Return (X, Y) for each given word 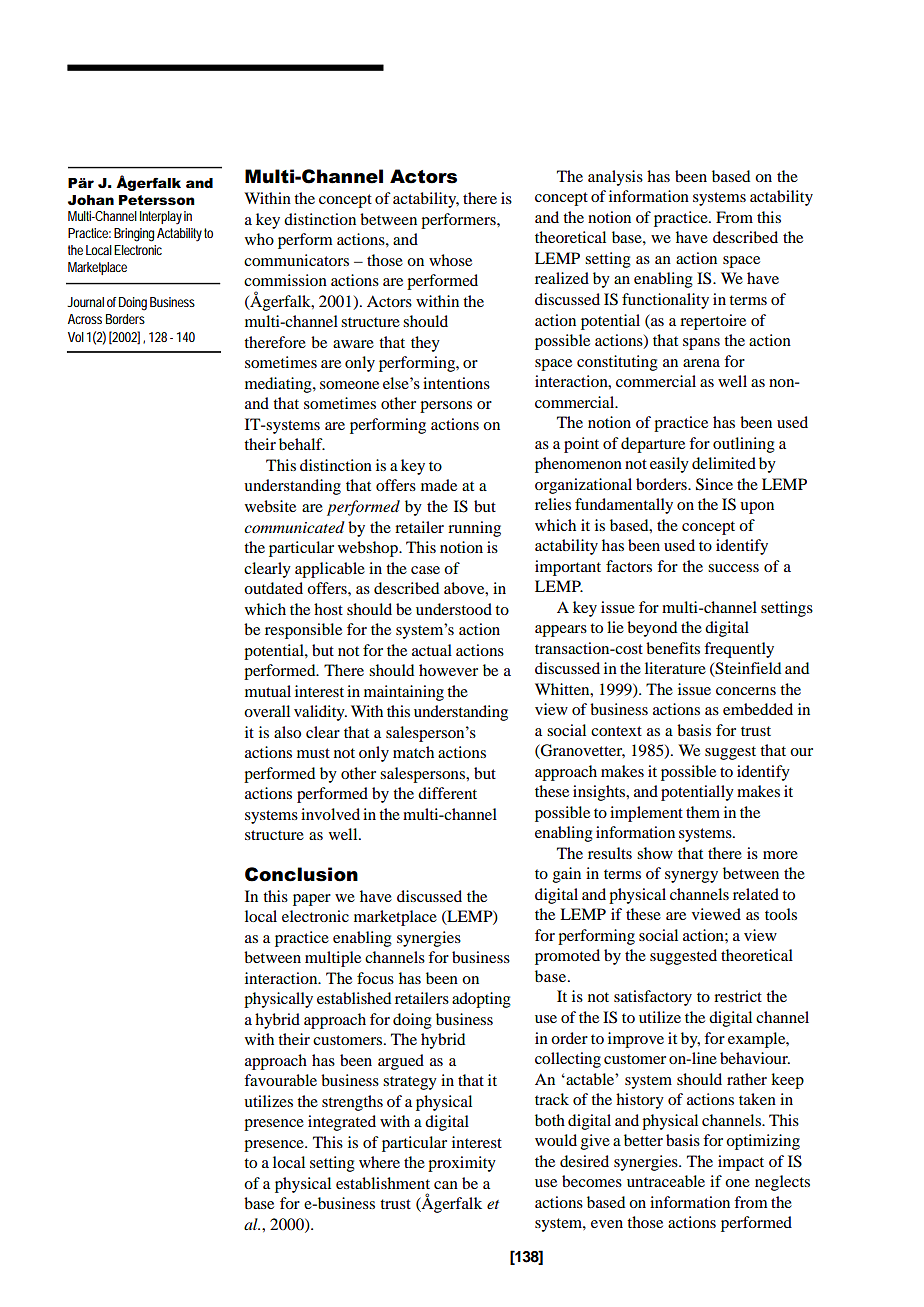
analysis (615, 178)
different (447, 793)
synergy (691, 877)
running (474, 529)
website (270, 506)
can (446, 1185)
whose (450, 260)
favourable (280, 1080)
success (733, 568)
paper (312, 900)
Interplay (161, 218)
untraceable (666, 1181)
